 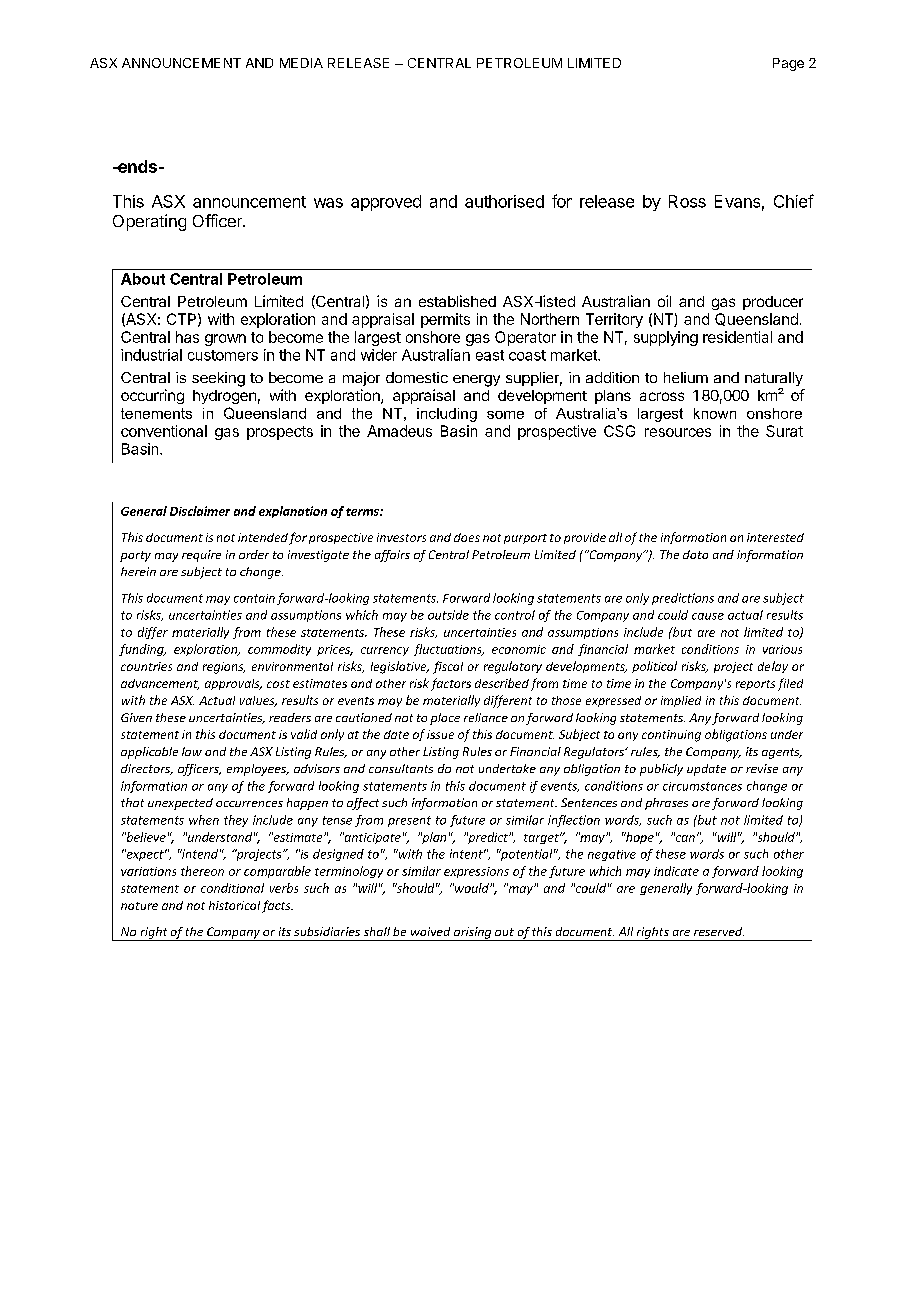 I want to click on historical, so click(x=234, y=905).
